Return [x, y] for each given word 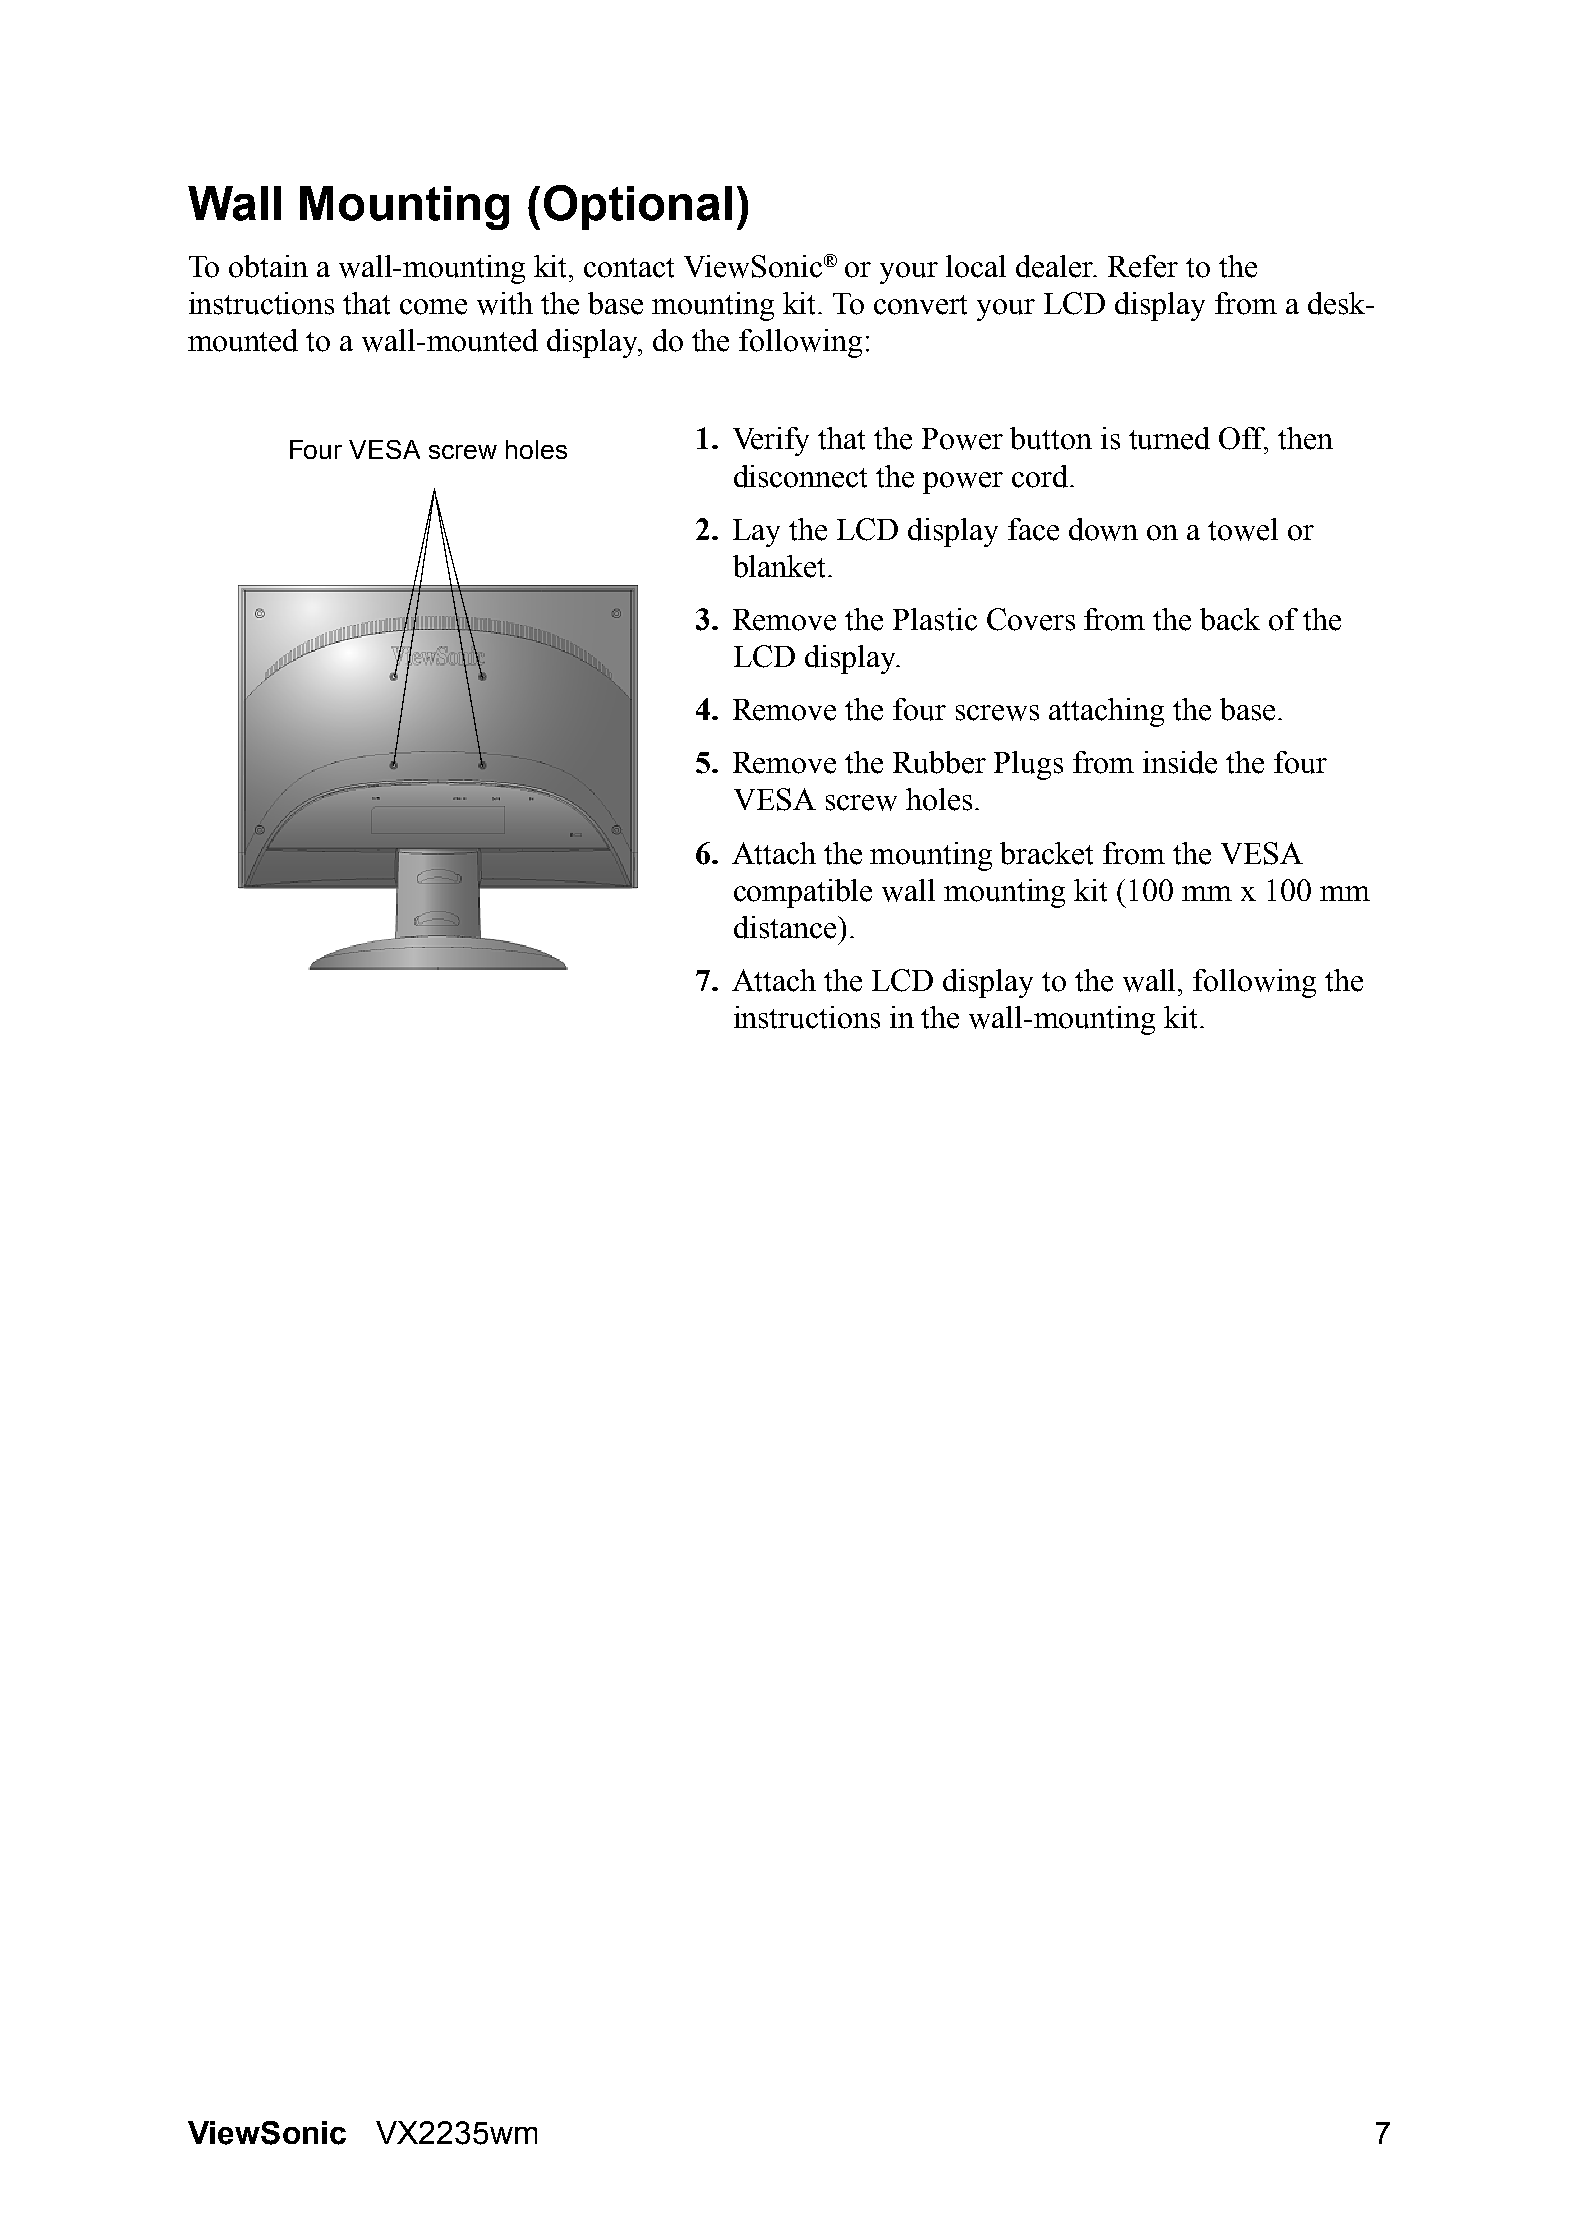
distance [786, 927]
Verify [771, 441]
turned [1169, 438]
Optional [638, 207]
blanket [781, 566]
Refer [1143, 266]
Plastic [935, 619]
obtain [268, 266]
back [1230, 619]
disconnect [800, 476]
